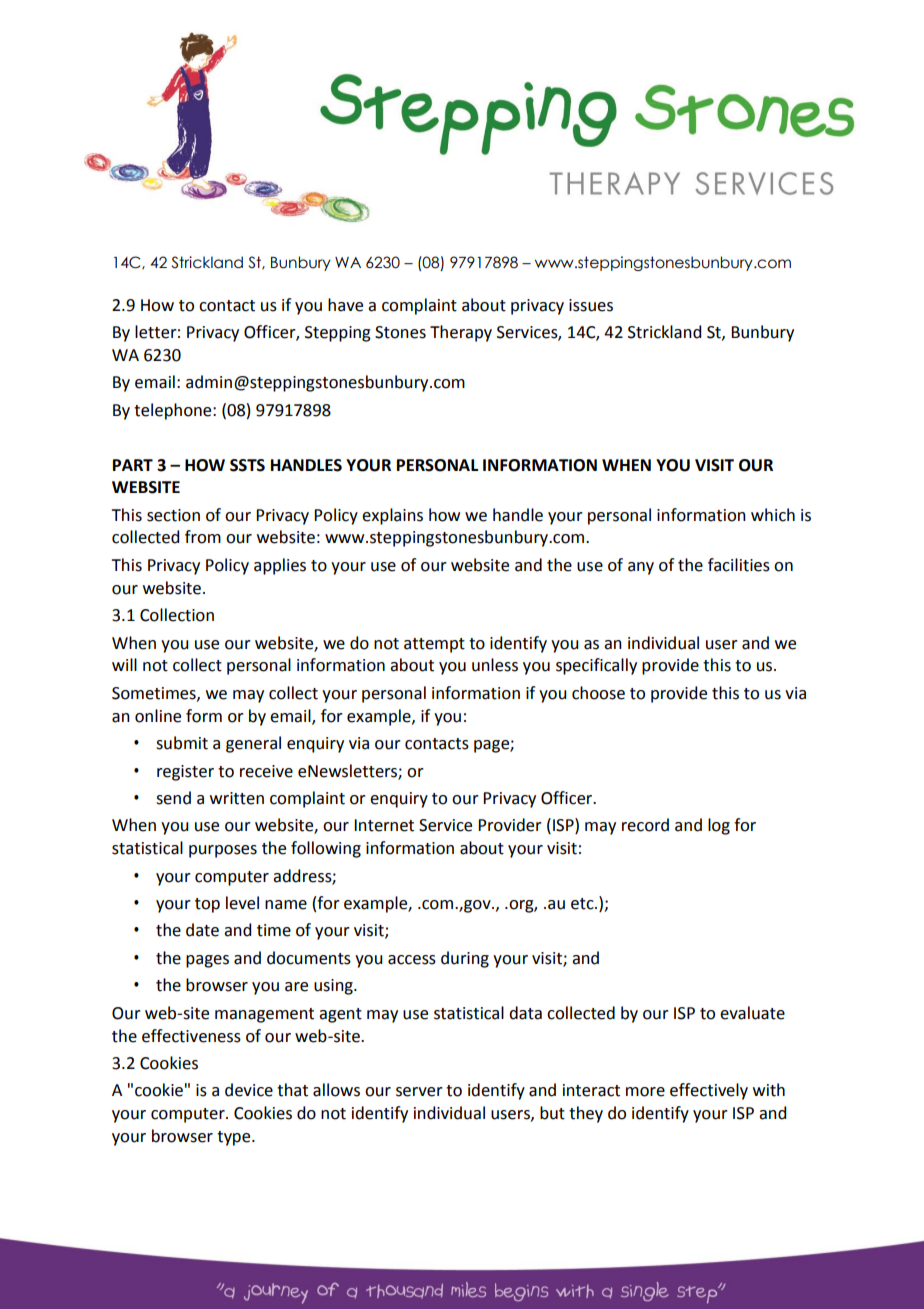  I want to click on telephone, so click(174, 411).
